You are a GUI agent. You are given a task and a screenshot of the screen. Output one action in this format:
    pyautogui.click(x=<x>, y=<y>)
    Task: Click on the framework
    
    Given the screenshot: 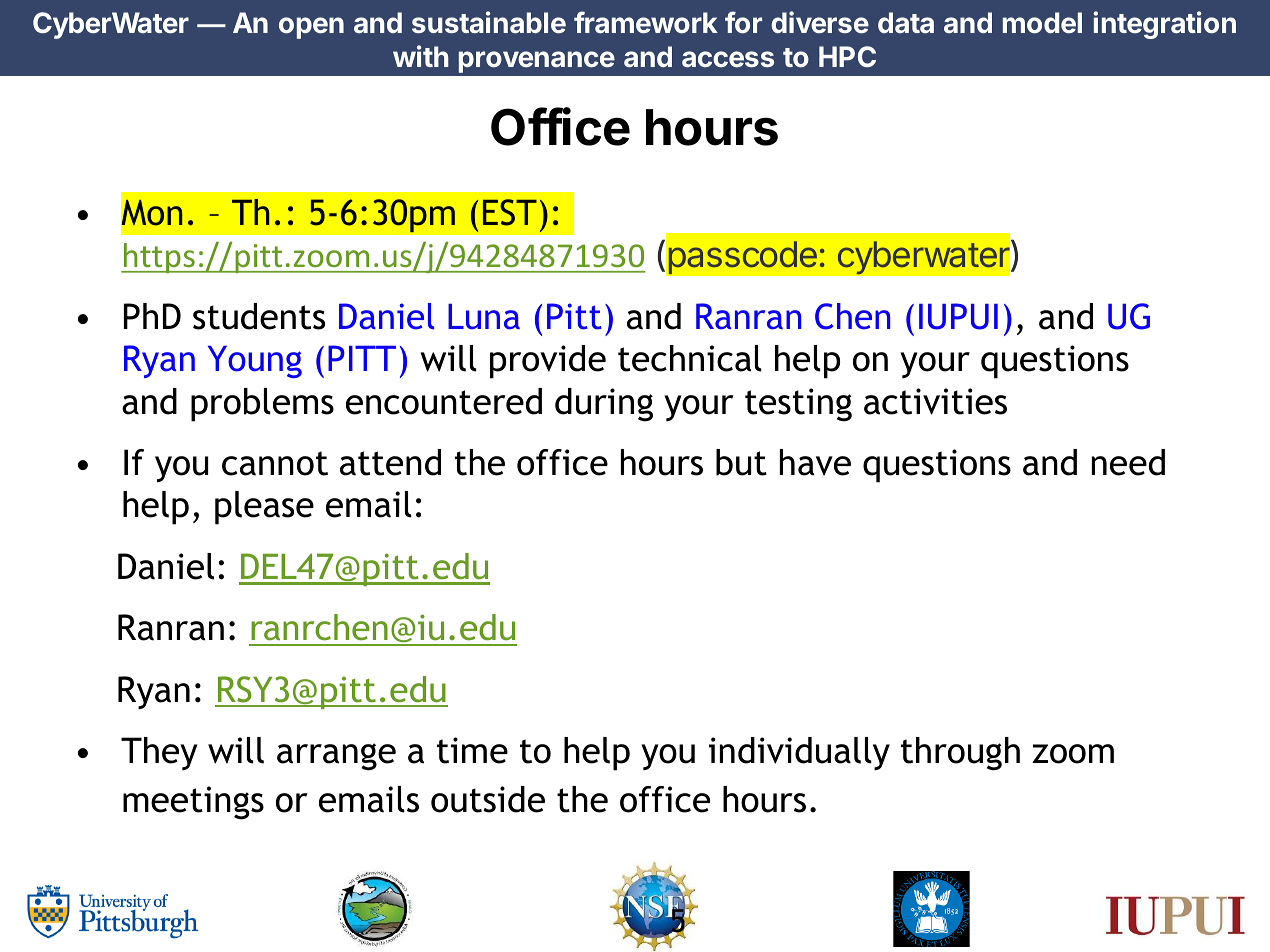 What is the action you would take?
    pyautogui.click(x=646, y=22)
